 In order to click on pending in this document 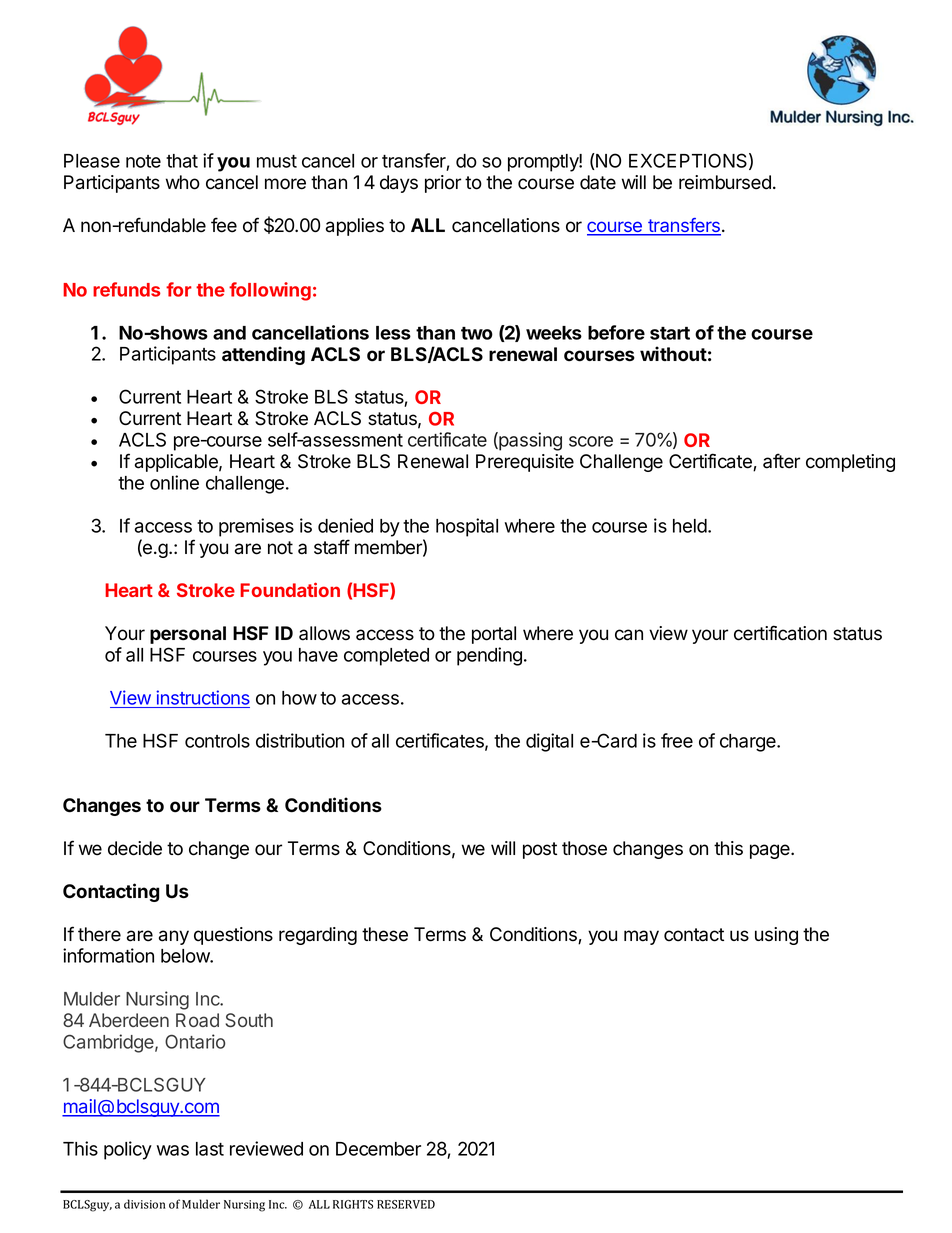, I will do `click(489, 656)`.
